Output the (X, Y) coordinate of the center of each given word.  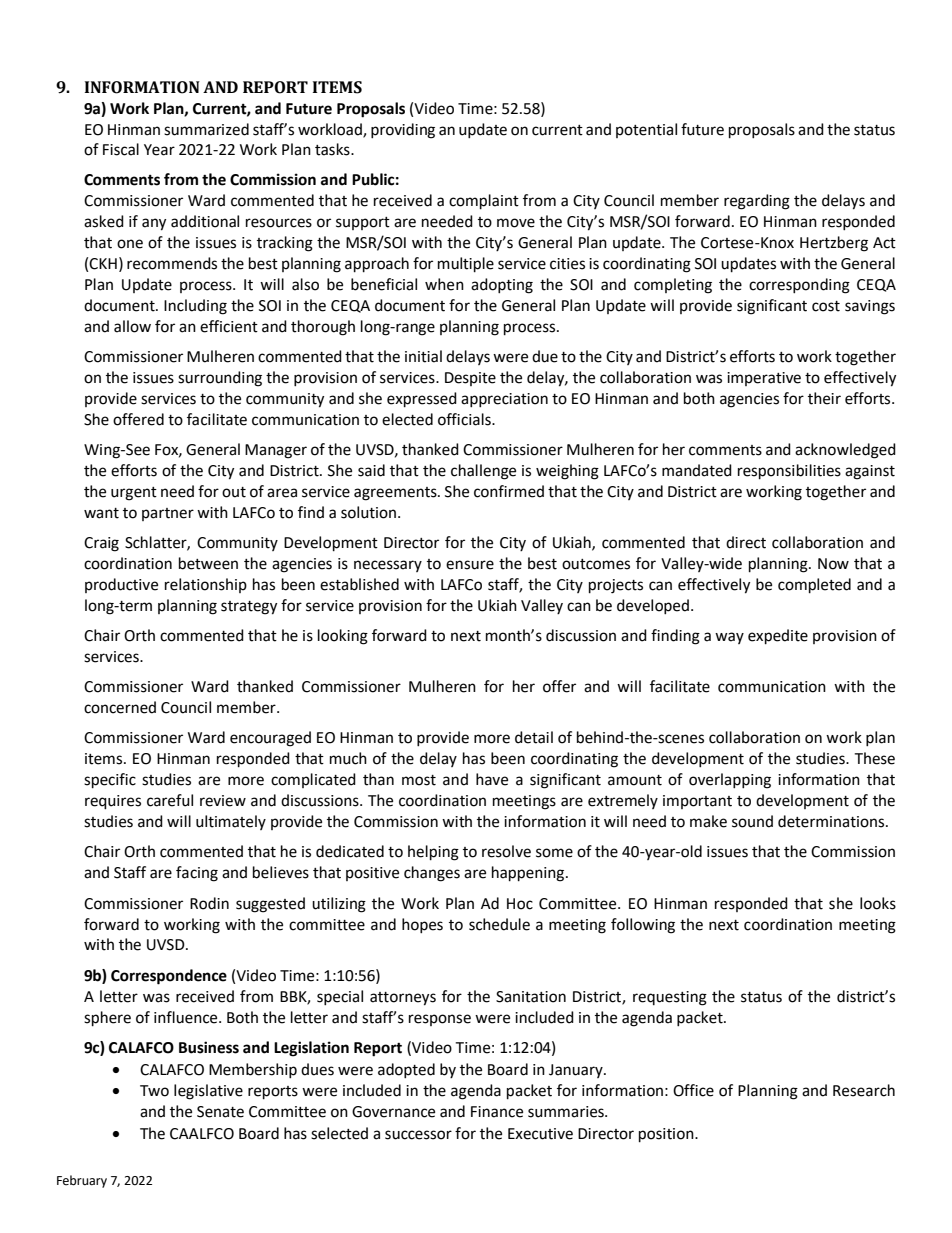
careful (170, 800)
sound (752, 821)
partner (168, 514)
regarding (757, 202)
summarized (206, 129)
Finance (497, 1112)
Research (864, 1090)
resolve (506, 851)
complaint (484, 202)
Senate (220, 1112)
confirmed (509, 491)
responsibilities (789, 472)
